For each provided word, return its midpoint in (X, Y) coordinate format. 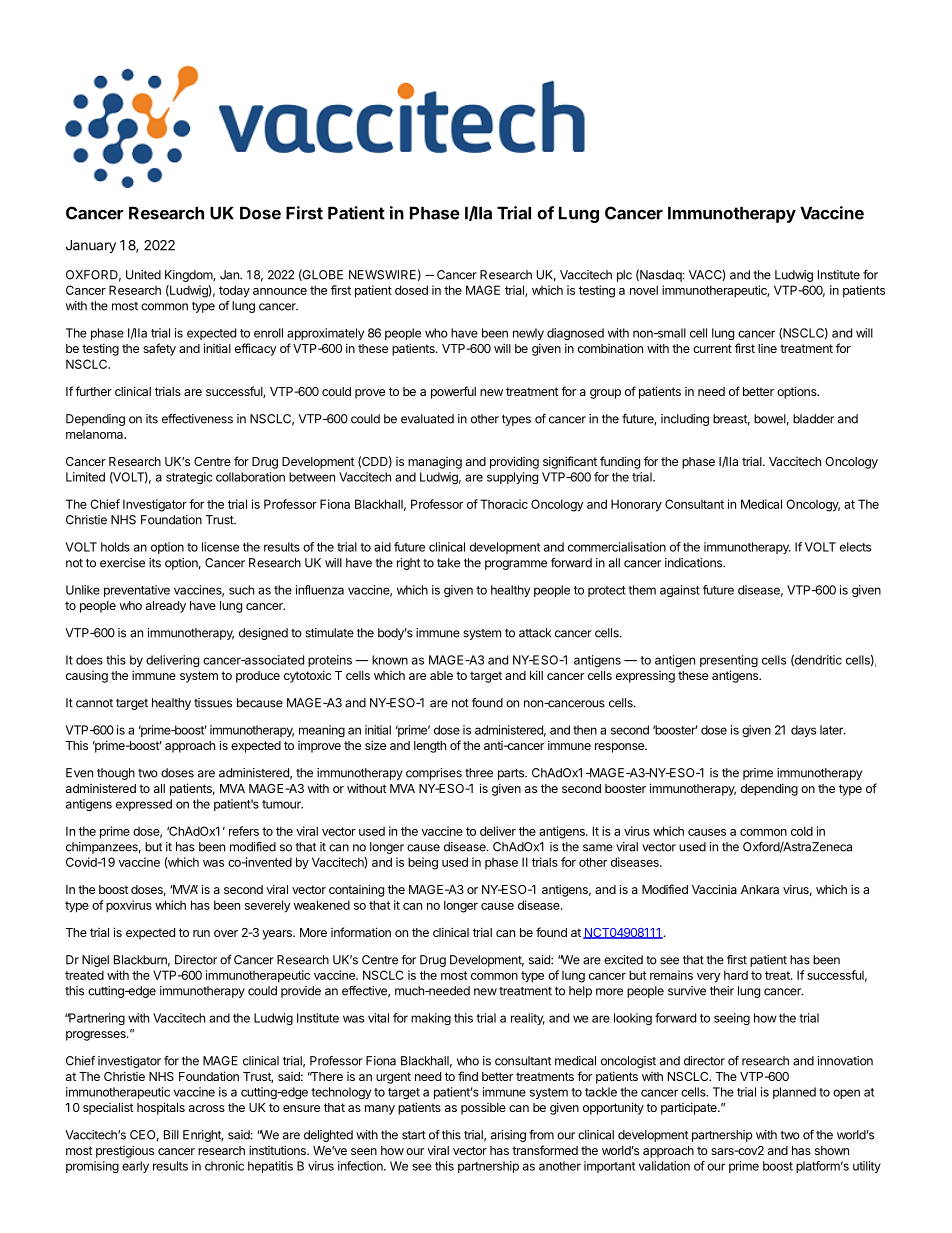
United (143, 275)
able (441, 675)
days (803, 731)
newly (528, 334)
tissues (213, 703)
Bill (171, 1135)
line (767, 348)
